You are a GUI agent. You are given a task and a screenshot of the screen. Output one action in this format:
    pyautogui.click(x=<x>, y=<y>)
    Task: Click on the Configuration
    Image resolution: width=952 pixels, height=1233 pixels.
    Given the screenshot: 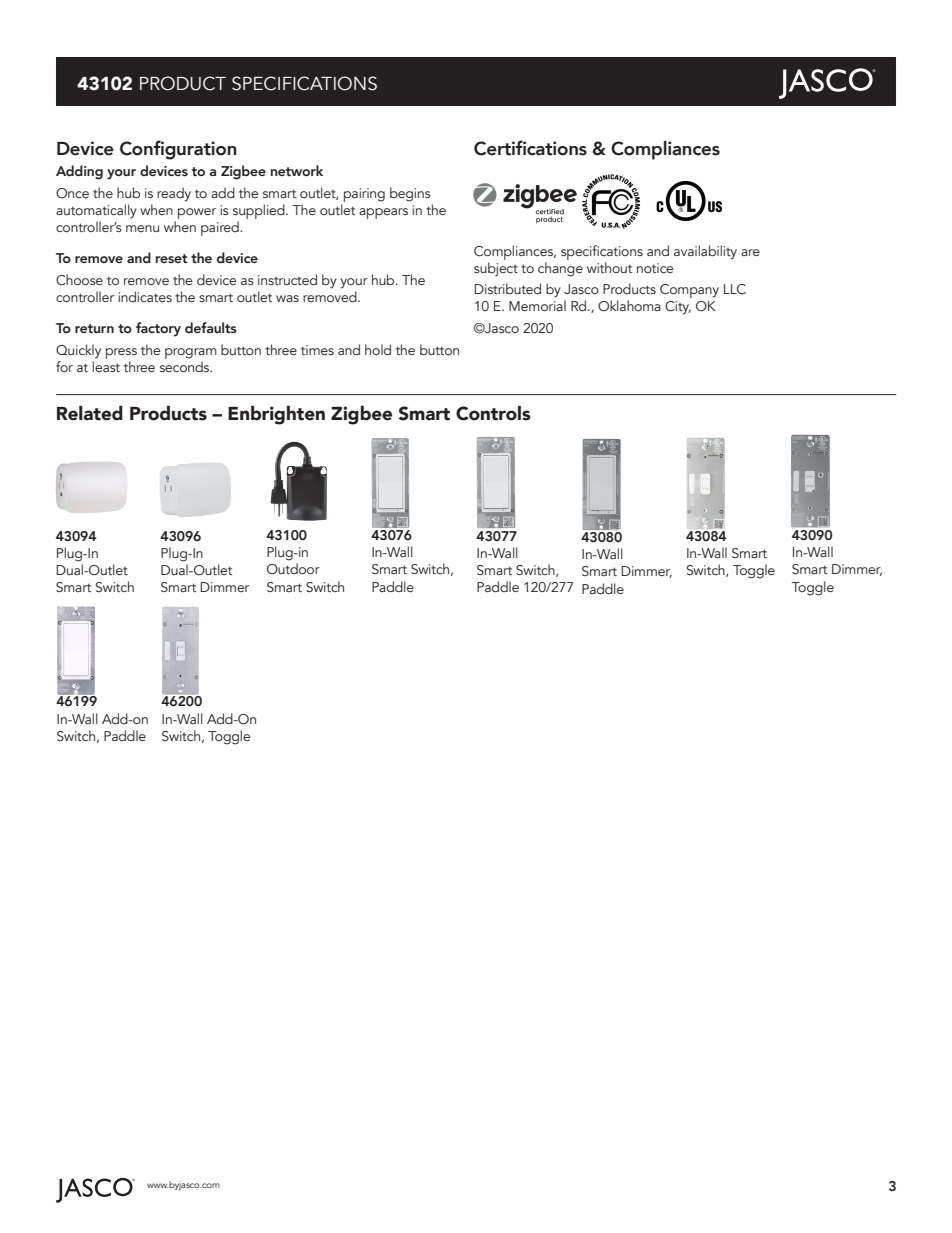 What is the action you would take?
    pyautogui.click(x=178, y=150)
